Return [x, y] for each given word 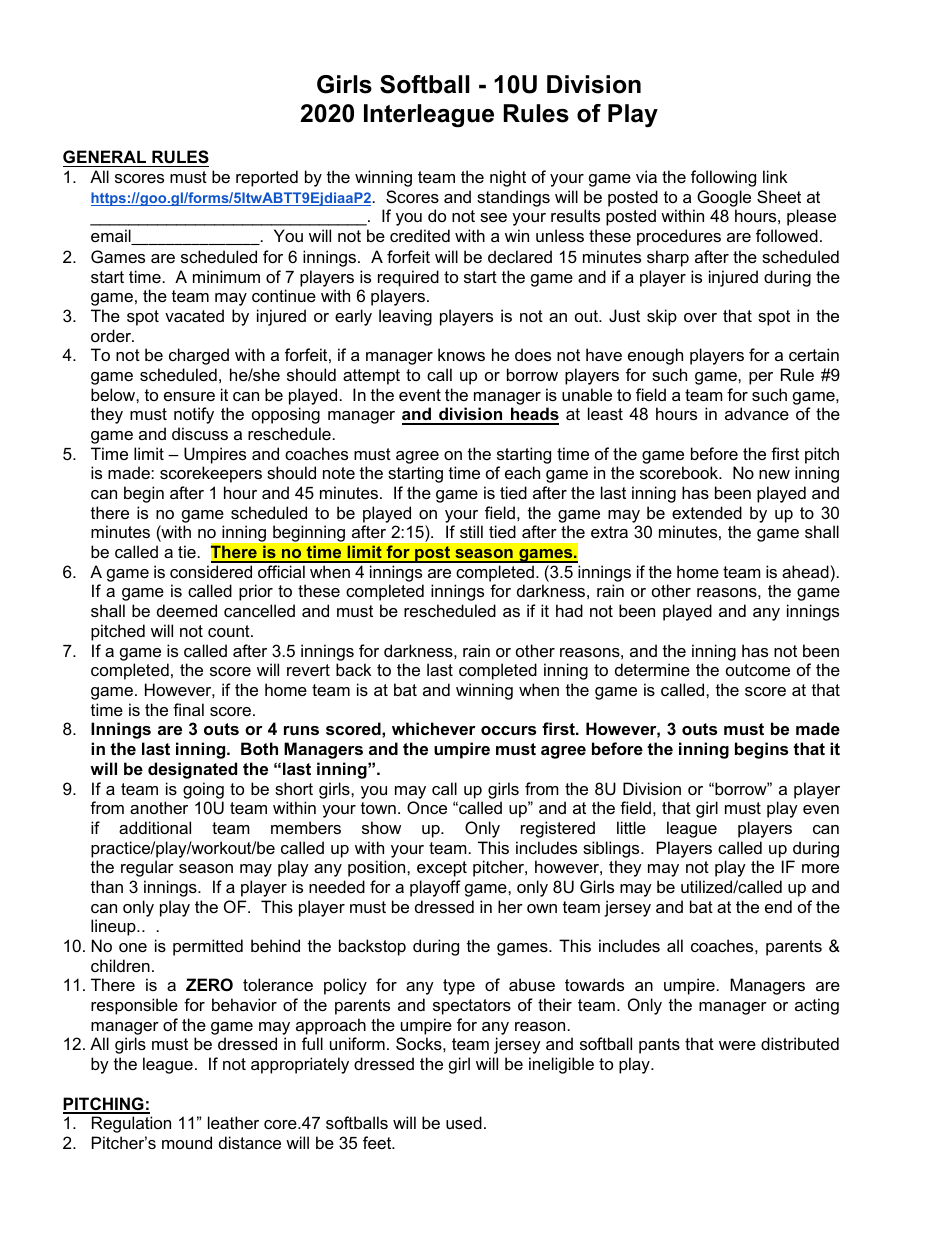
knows [461, 354]
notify [194, 415]
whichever [434, 728]
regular [147, 868]
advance [757, 413]
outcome [758, 670]
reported [267, 178]
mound [187, 1142]
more [820, 868]
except [442, 869]
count [230, 631]
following [723, 178]
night [508, 178]
